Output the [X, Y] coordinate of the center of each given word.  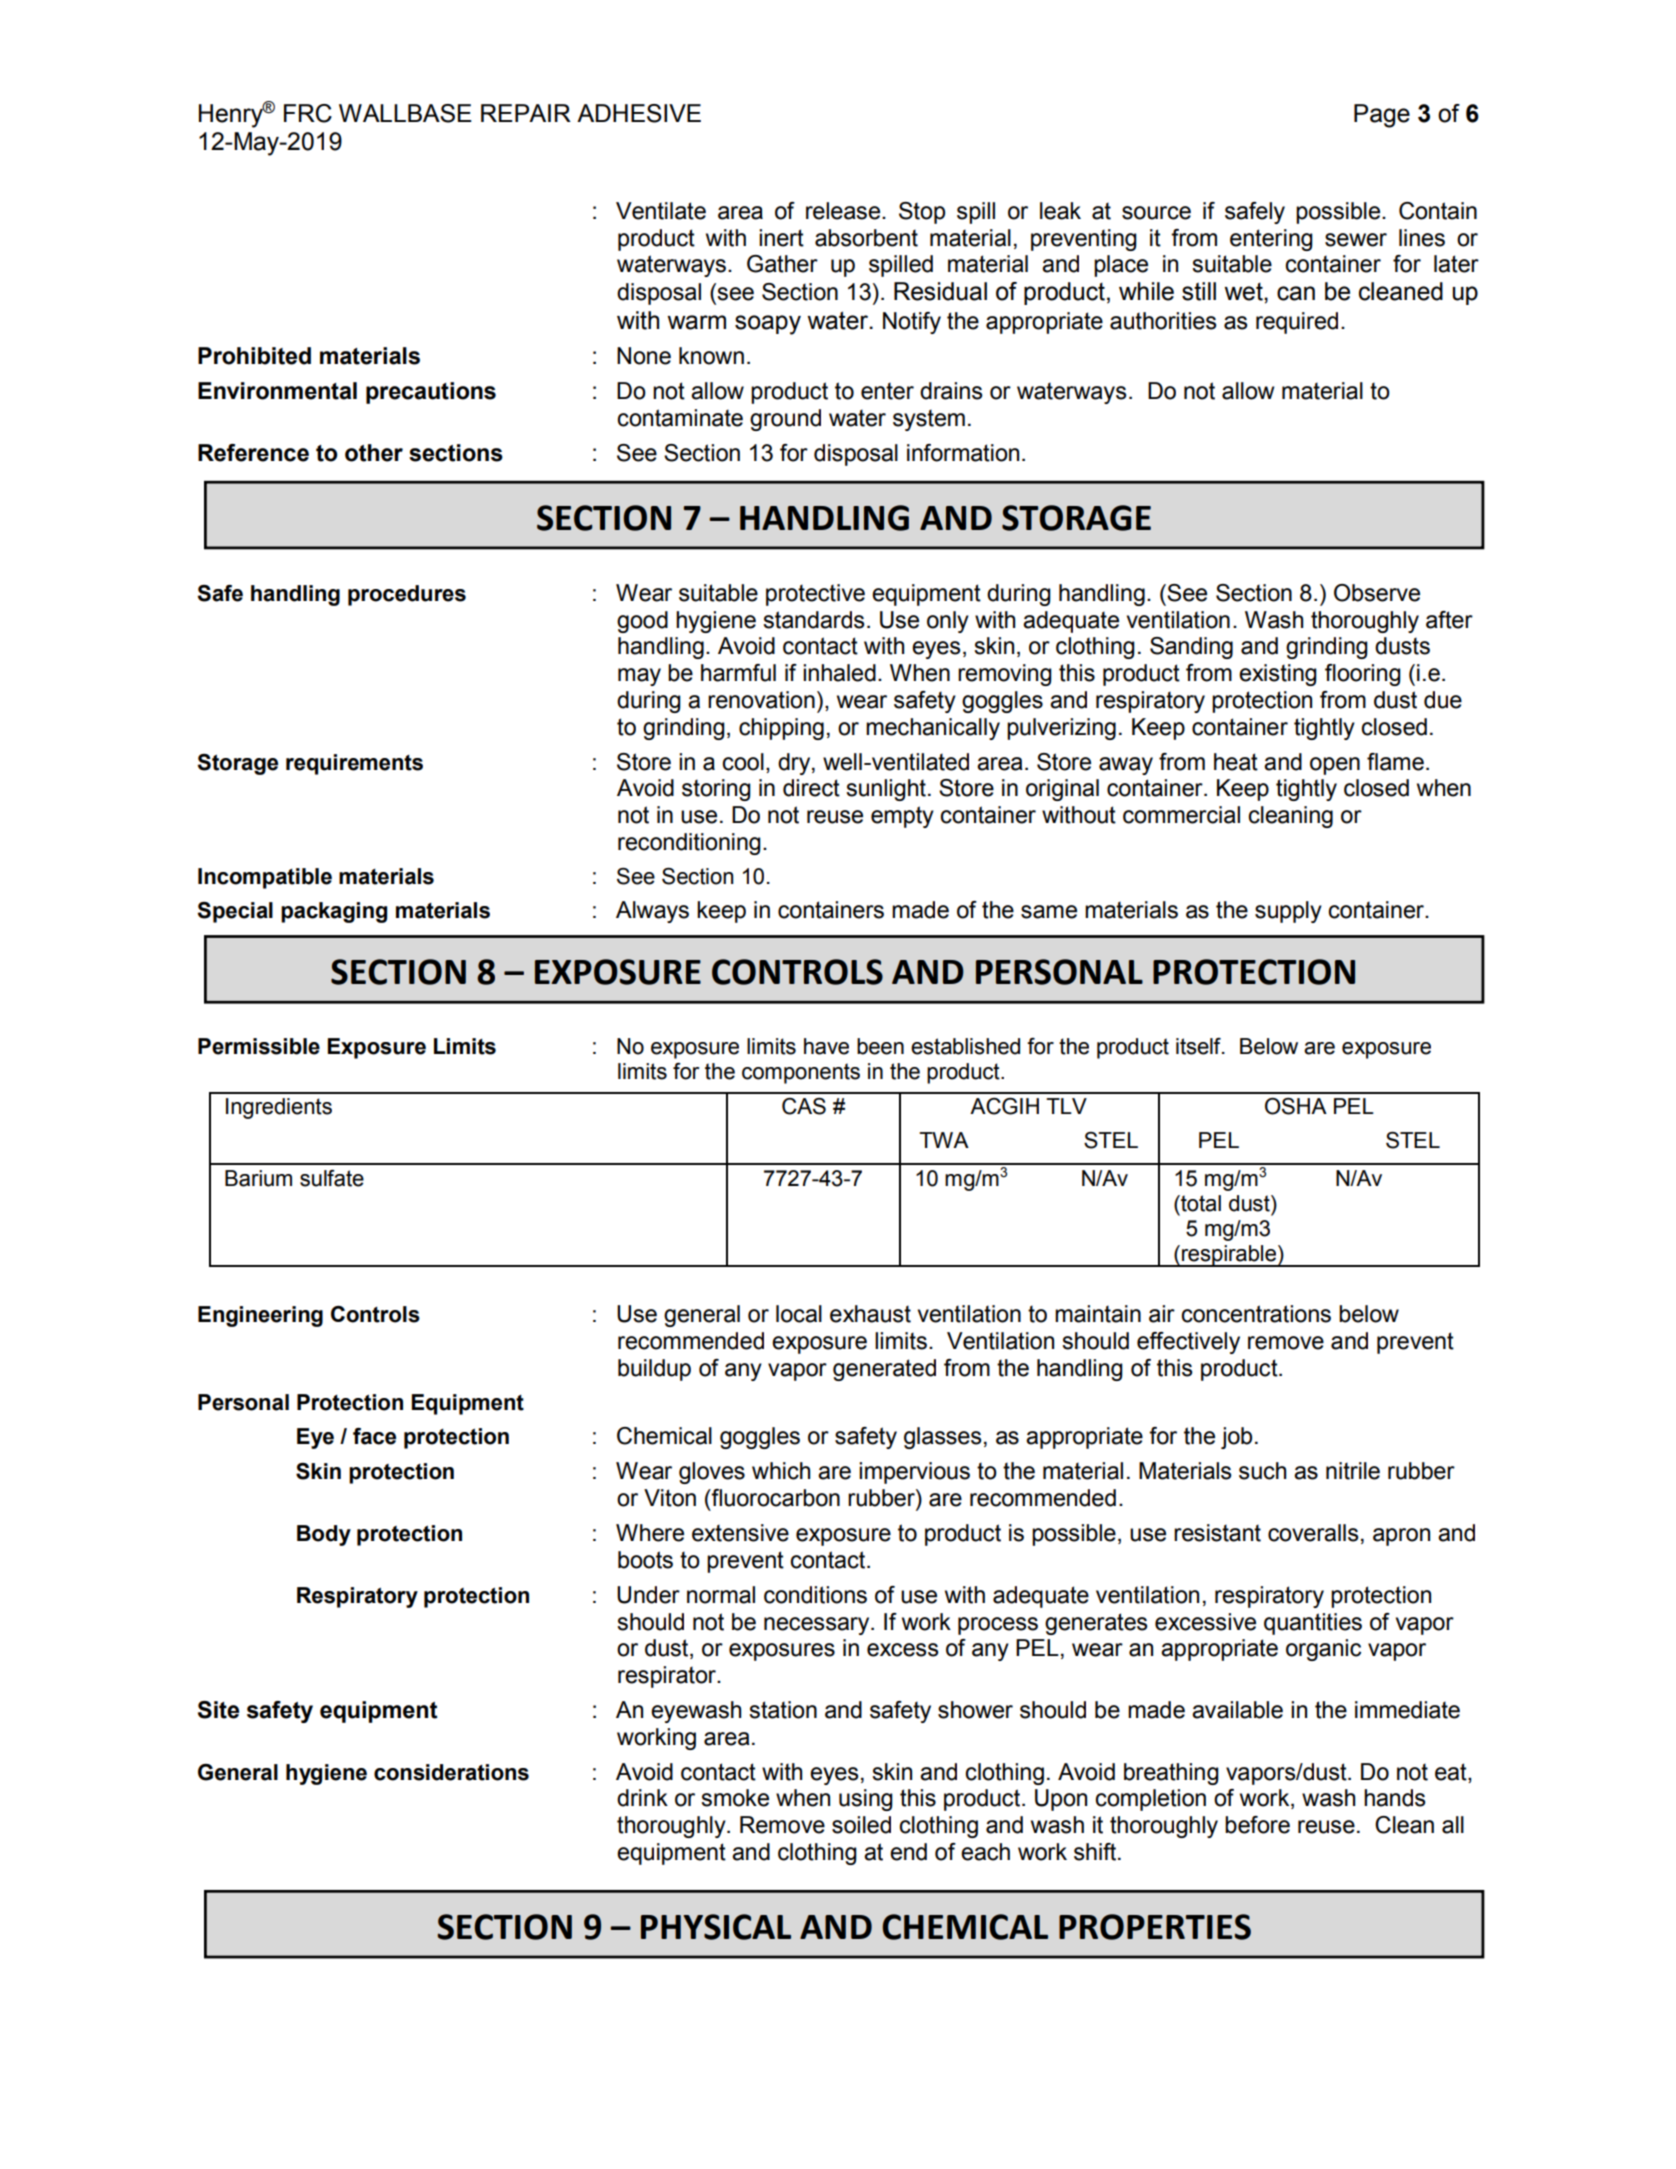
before [1257, 1825]
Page [1382, 116]
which [781, 1471]
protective [815, 595]
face [374, 1436]
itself [1199, 1046]
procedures [407, 595]
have [826, 1046]
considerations [451, 1772]
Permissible [259, 1046]
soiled [861, 1825]
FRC [308, 113]
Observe [1377, 593]
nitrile [1353, 1471]
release [844, 211]
